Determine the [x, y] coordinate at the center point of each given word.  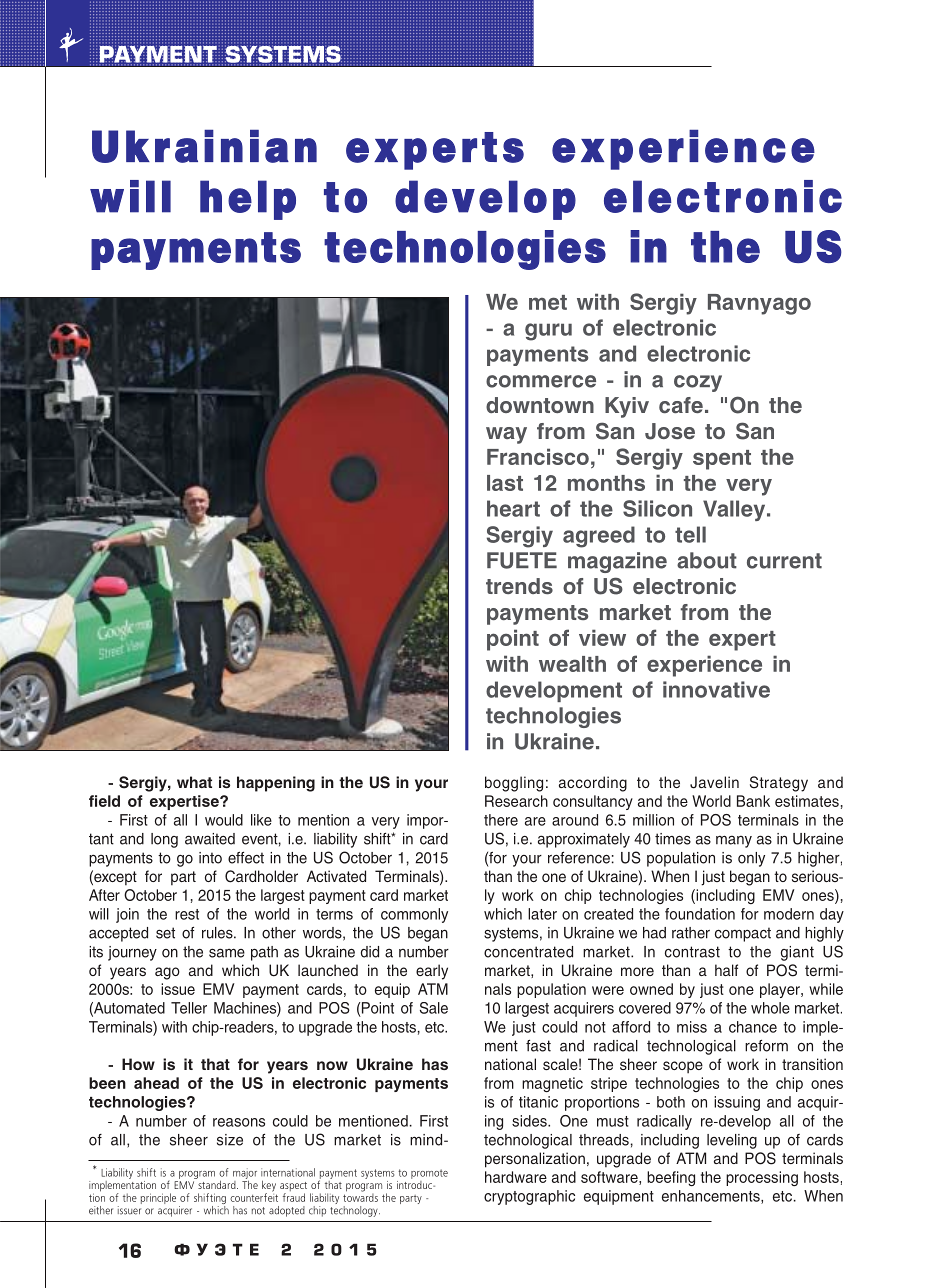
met [548, 302]
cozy [698, 383]
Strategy [779, 784]
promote [429, 1174]
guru [548, 332]
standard [217, 1183]
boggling [514, 784]
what [194, 782]
